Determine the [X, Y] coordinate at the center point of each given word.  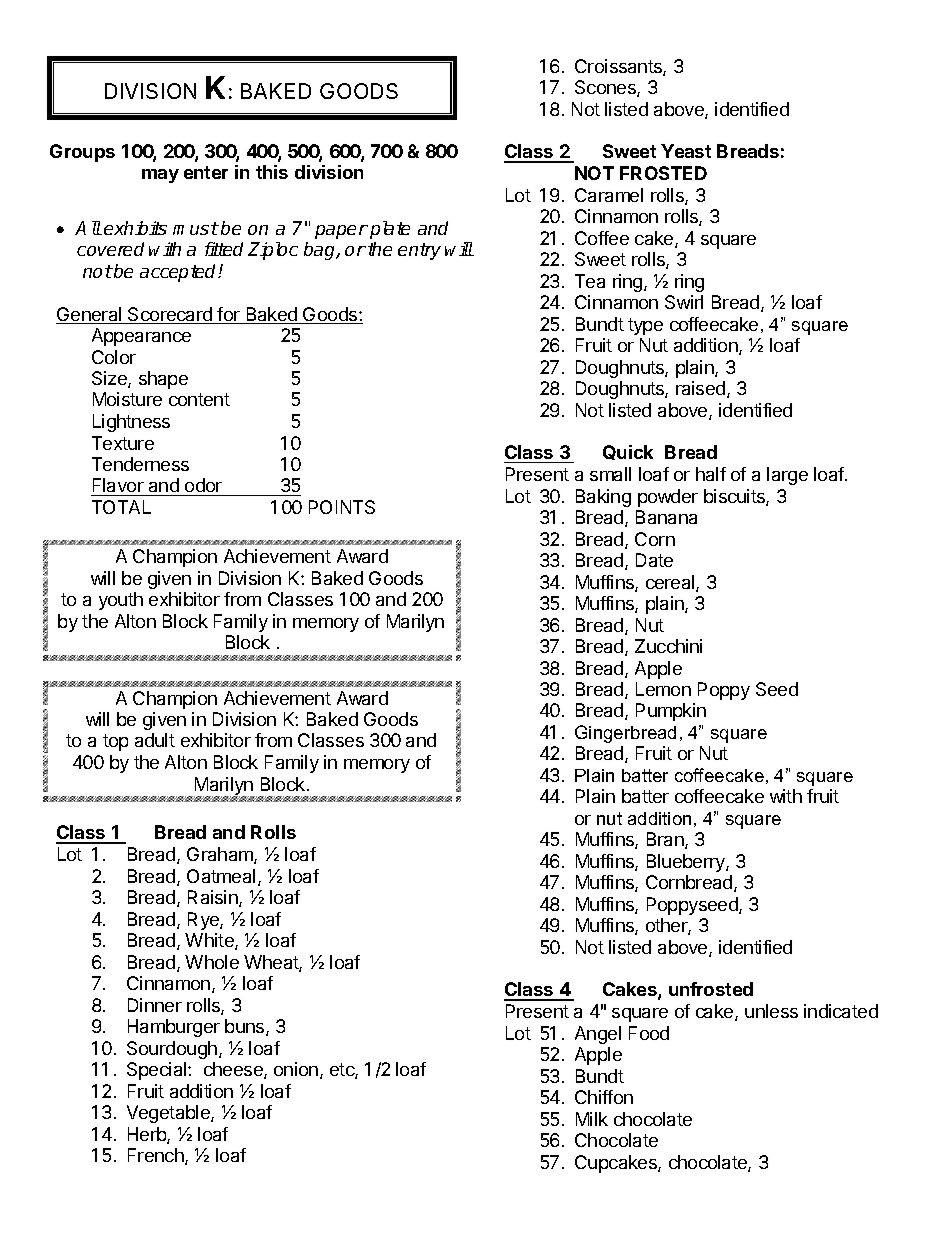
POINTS [342, 507]
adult [155, 740]
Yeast [686, 151]
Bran [666, 840]
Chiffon [604, 1097]
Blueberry [687, 863]
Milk [592, 1119]
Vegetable [169, 1114]
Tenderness [140, 464]
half [711, 474]
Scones [606, 88]
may [160, 176]
